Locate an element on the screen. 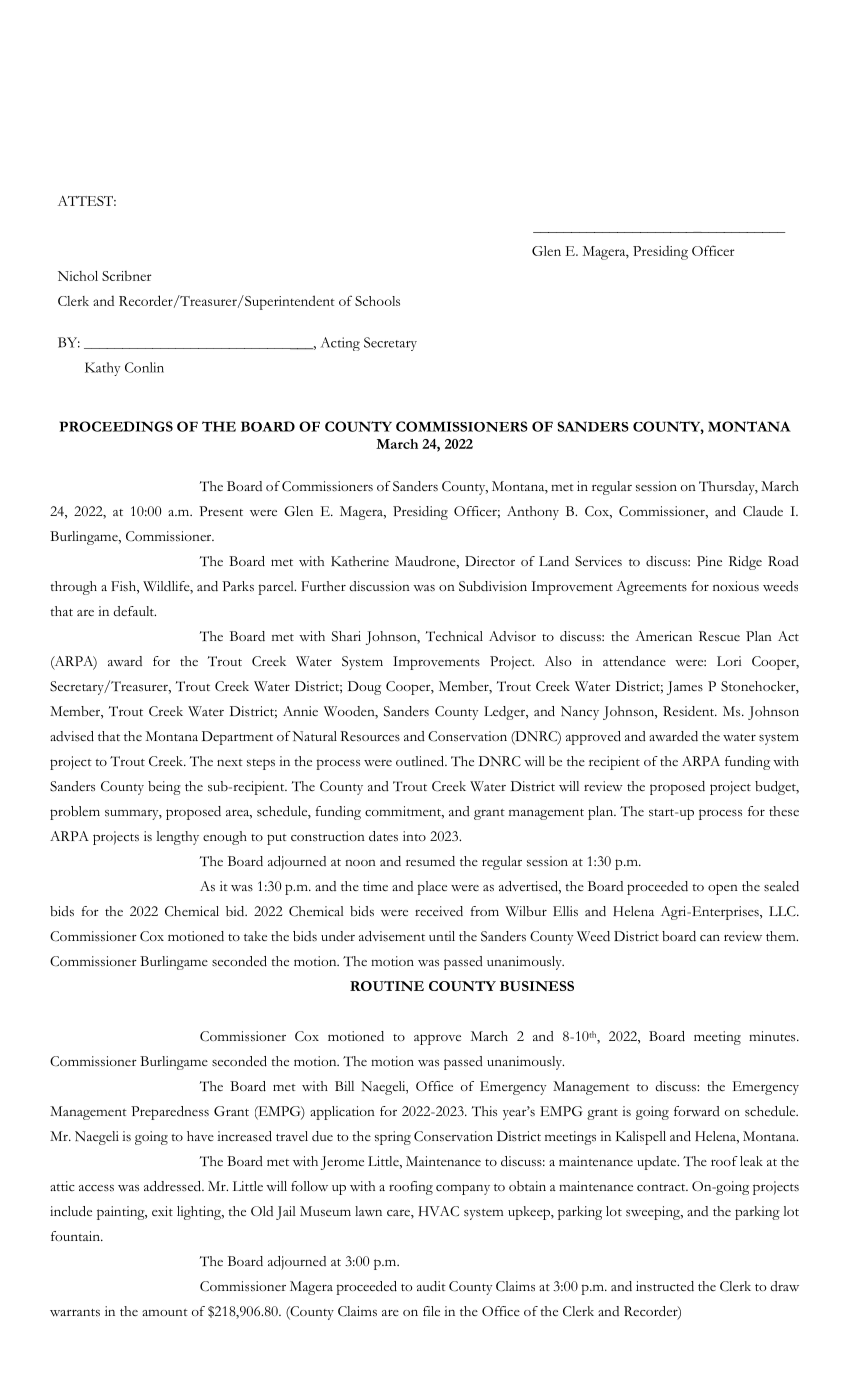 This screenshot has height=1400, width=849. Claude is located at coordinates (763, 511).
